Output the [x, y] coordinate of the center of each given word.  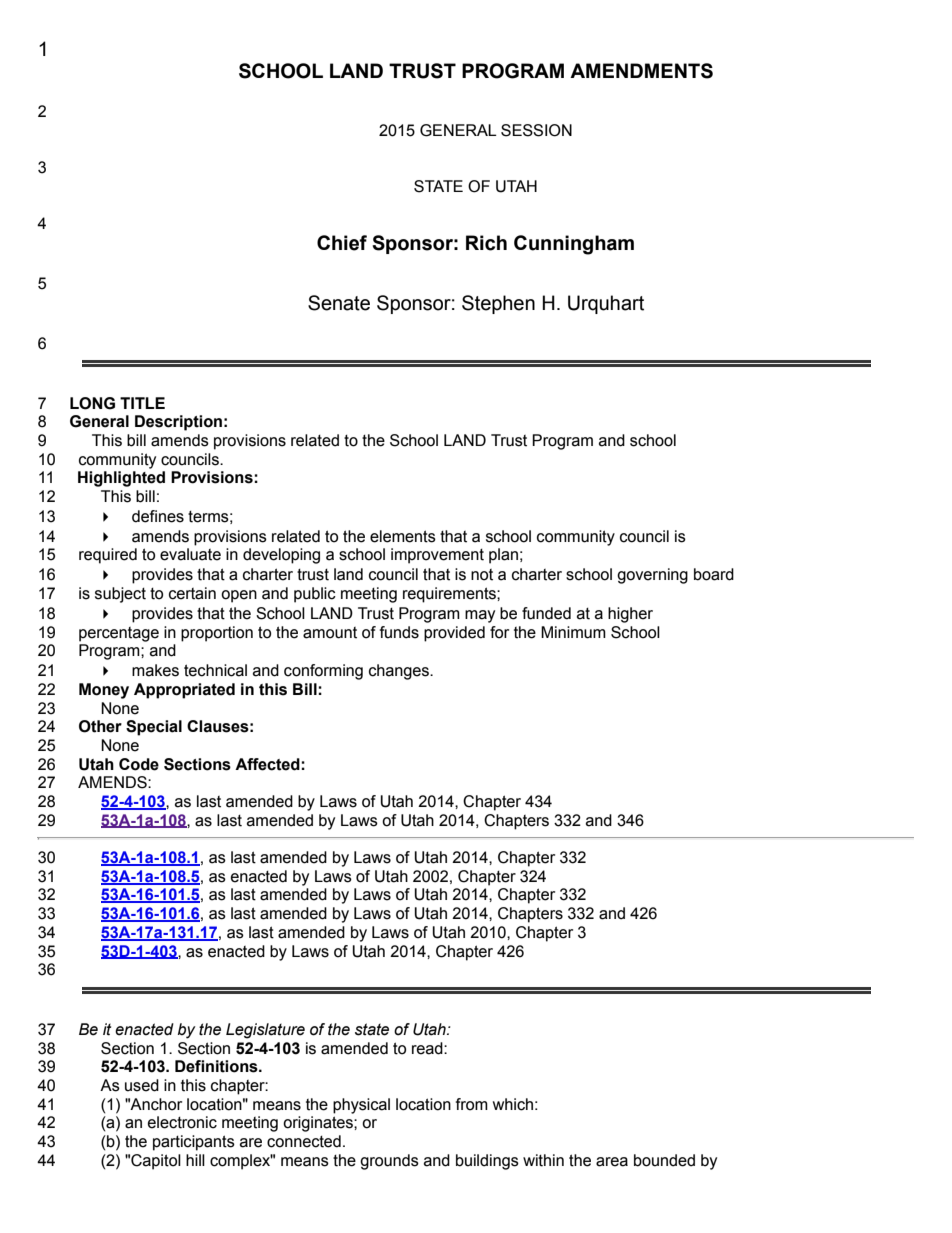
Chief [342, 243]
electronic [182, 1122]
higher [630, 615]
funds [399, 632]
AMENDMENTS [641, 71]
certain [192, 593]
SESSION [536, 130]
